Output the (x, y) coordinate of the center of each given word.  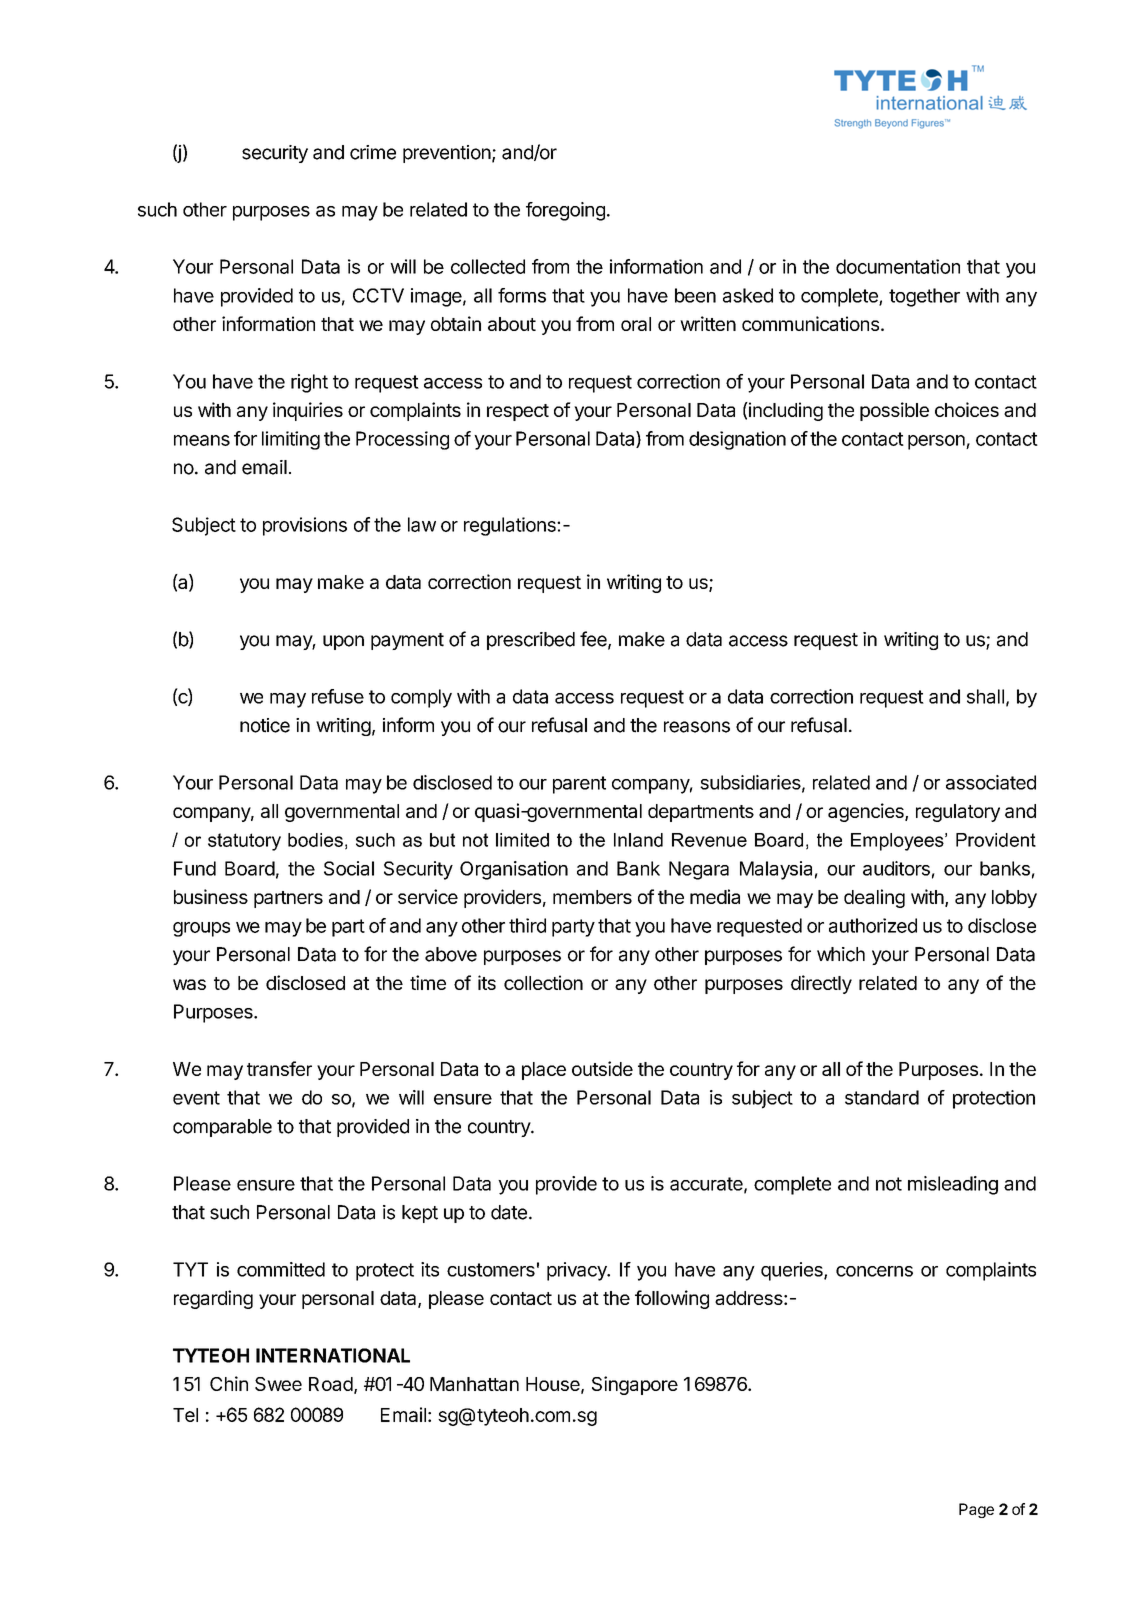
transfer (279, 1068)
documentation (898, 266)
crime (373, 152)
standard (882, 1097)
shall (985, 696)
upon (343, 642)
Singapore (635, 1385)
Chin (229, 1383)
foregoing (565, 211)
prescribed (531, 641)
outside (602, 1068)
